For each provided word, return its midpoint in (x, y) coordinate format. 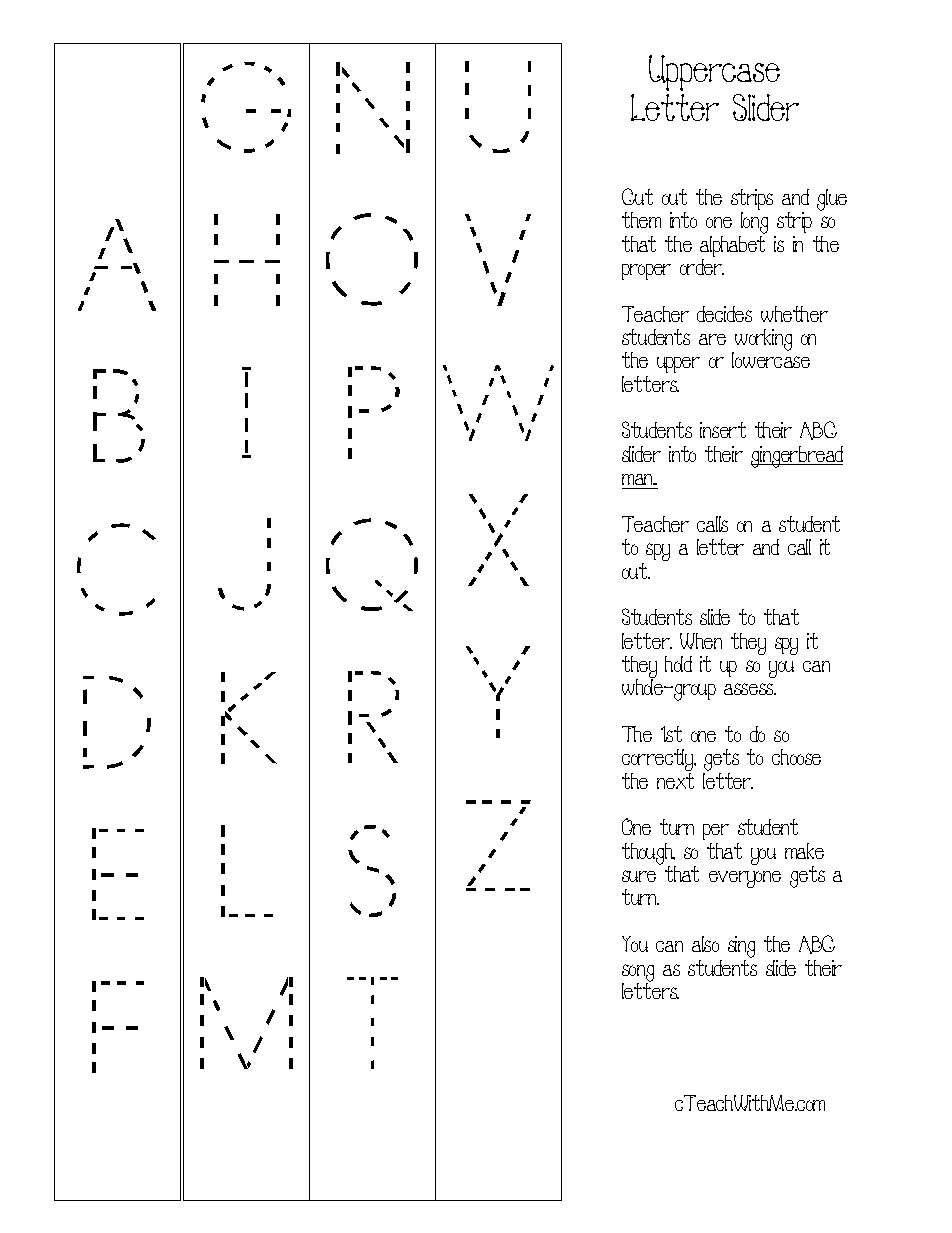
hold (678, 664)
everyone (745, 879)
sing (741, 948)
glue (832, 200)
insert (723, 430)
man (639, 479)
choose (796, 757)
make (804, 851)
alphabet (732, 246)
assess (750, 689)
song (638, 974)
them (641, 220)
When (701, 641)
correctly (659, 761)
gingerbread (797, 457)
